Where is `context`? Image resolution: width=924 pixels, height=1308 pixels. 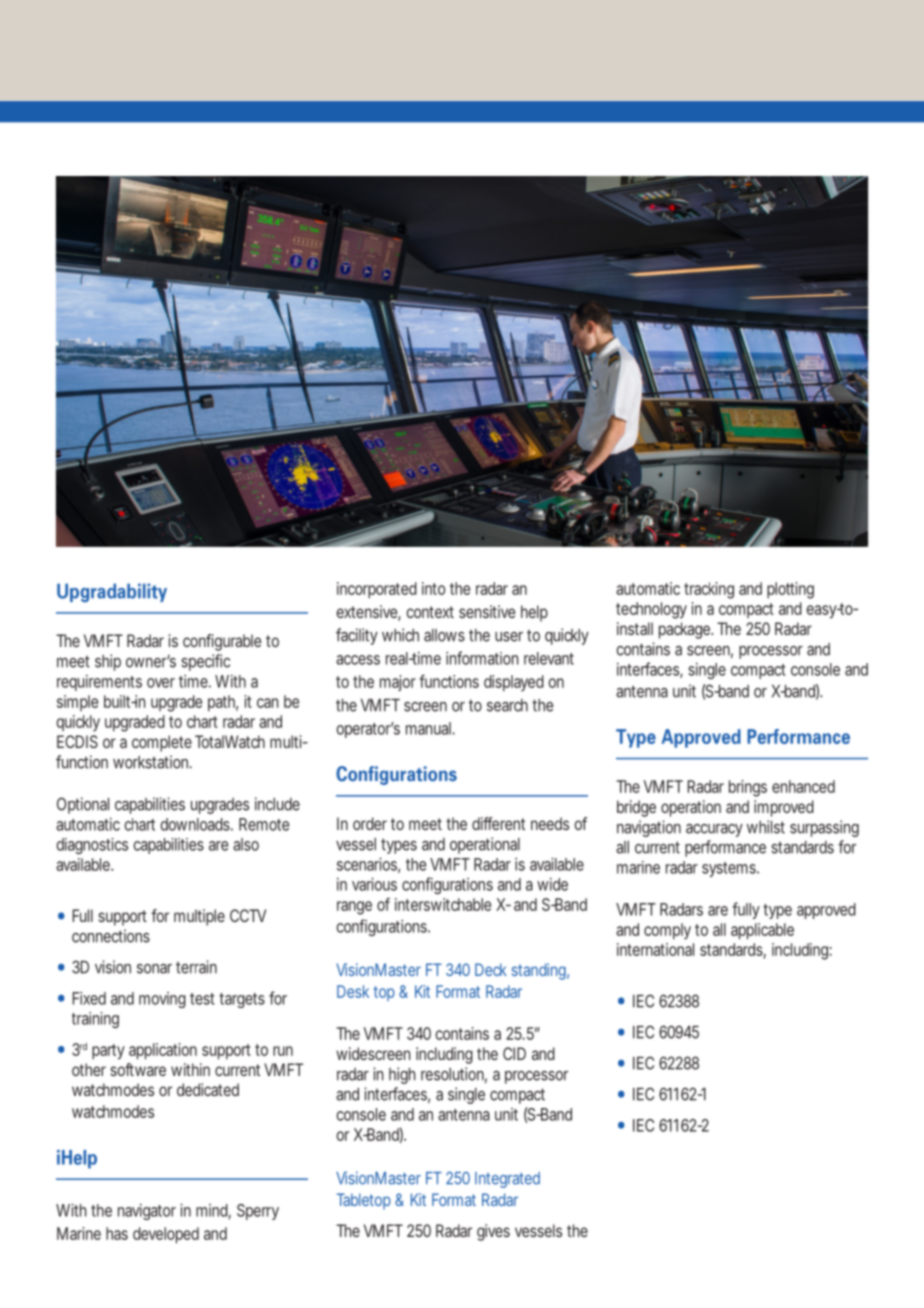 context is located at coordinates (430, 612).
